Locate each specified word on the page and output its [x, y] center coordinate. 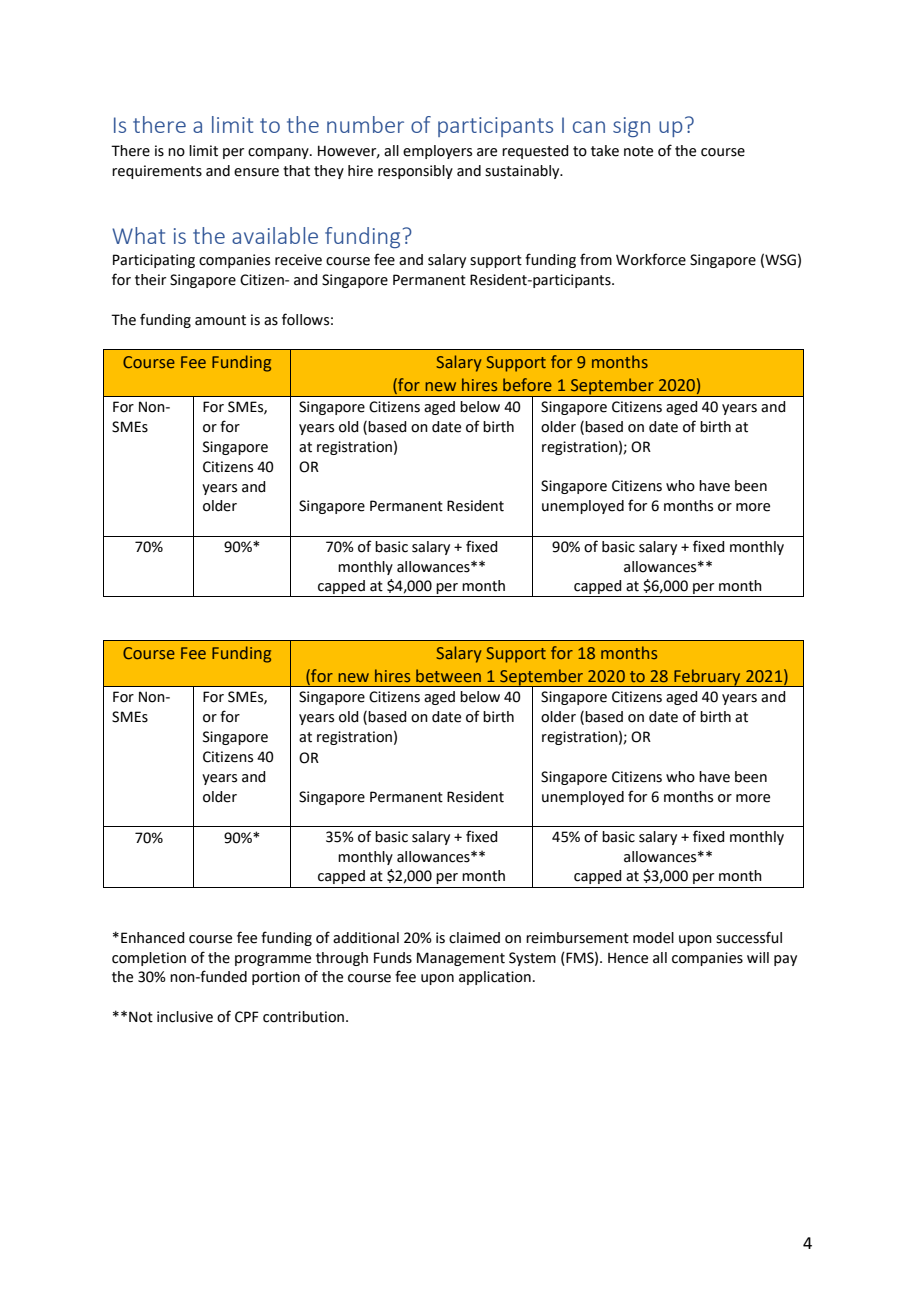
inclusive [185, 1017]
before [527, 384]
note [638, 151]
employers [437, 152]
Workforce [651, 259]
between [448, 675]
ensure [256, 172]
